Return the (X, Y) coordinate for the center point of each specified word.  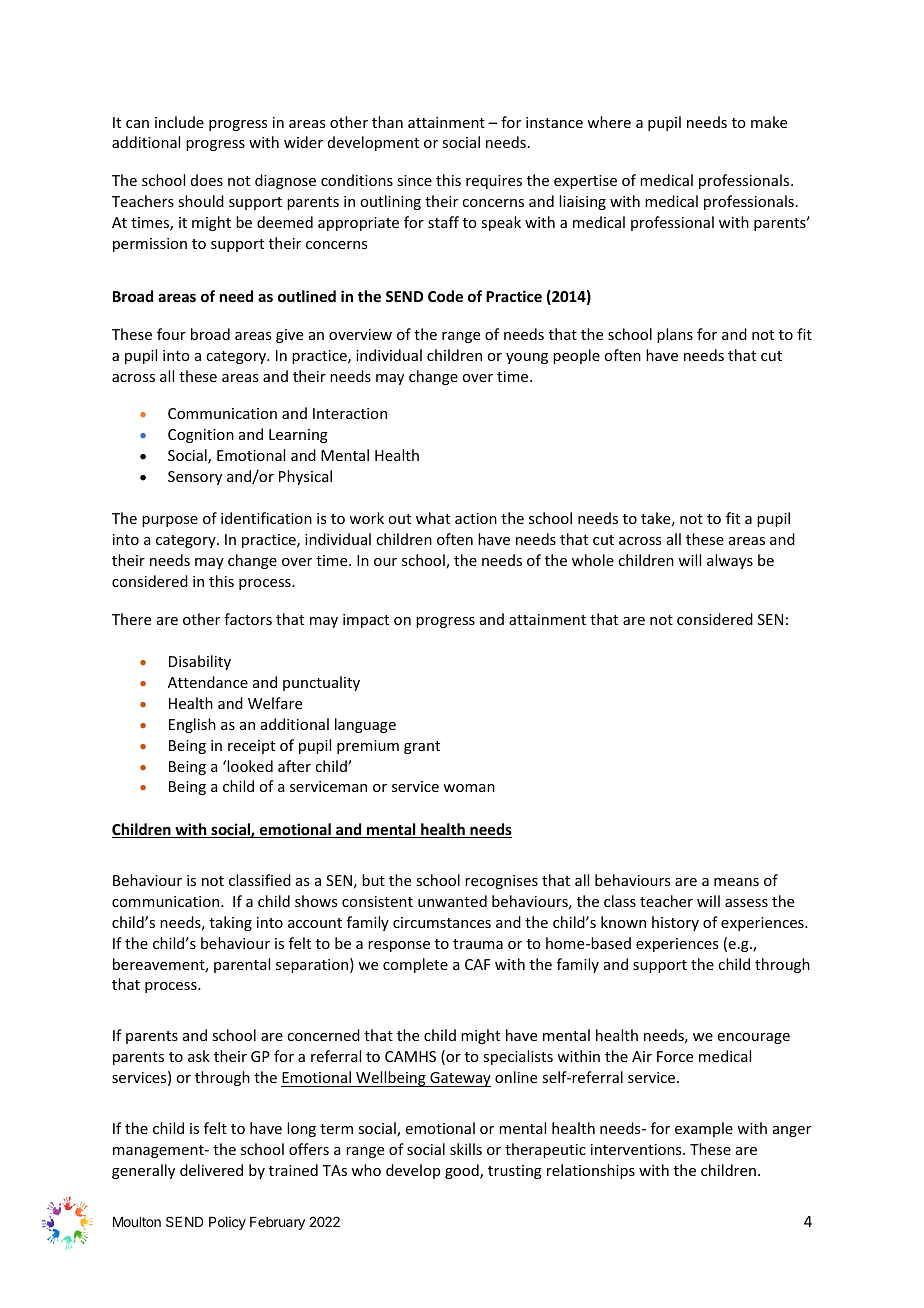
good (463, 1171)
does (207, 180)
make (769, 122)
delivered (211, 1170)
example (704, 1129)
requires (494, 182)
